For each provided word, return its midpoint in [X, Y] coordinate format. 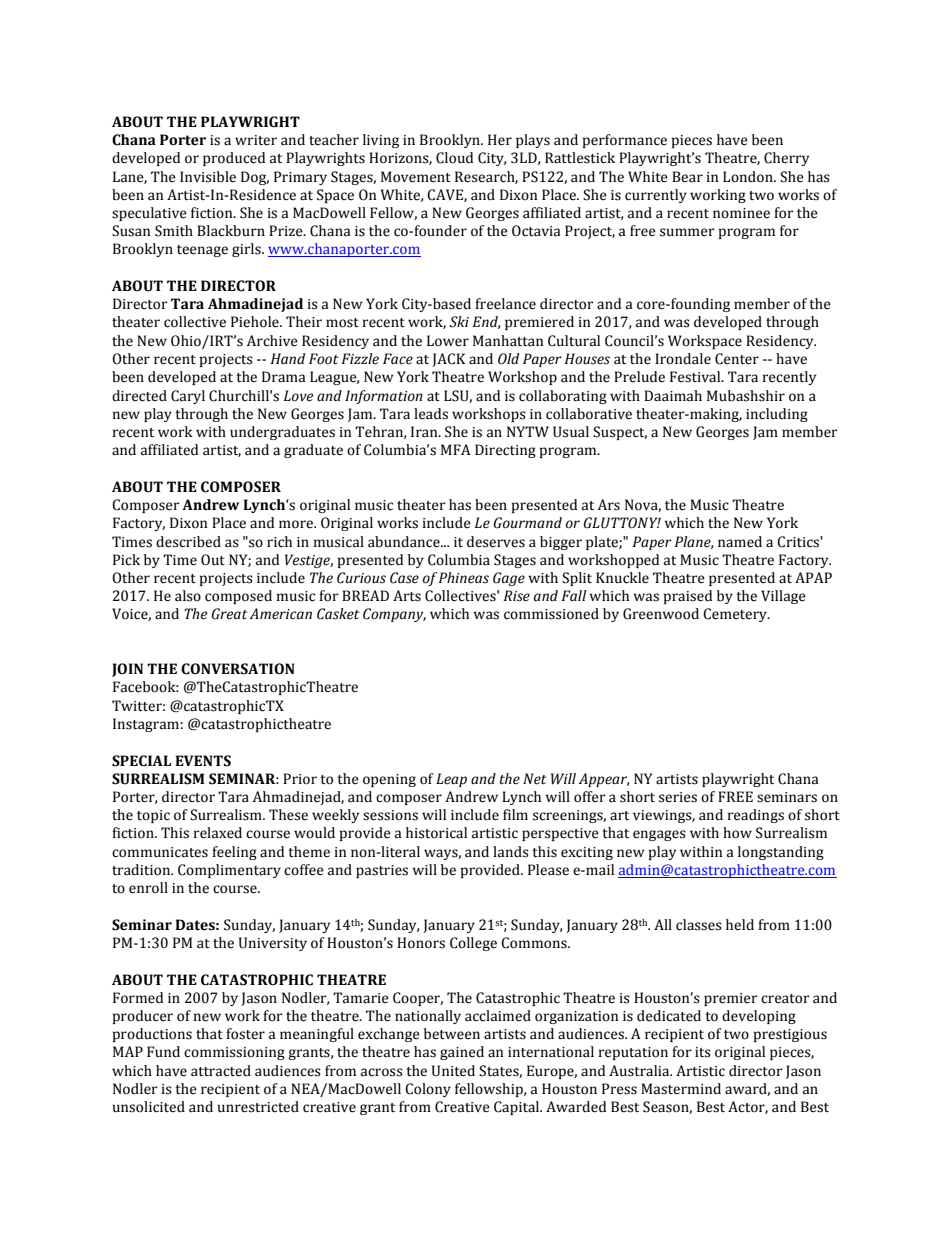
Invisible [208, 177]
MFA [456, 449]
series [678, 797]
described [188, 542]
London [749, 177]
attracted [221, 1071]
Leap [451, 780]
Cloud [454, 158]
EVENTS [203, 761]
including [777, 415]
